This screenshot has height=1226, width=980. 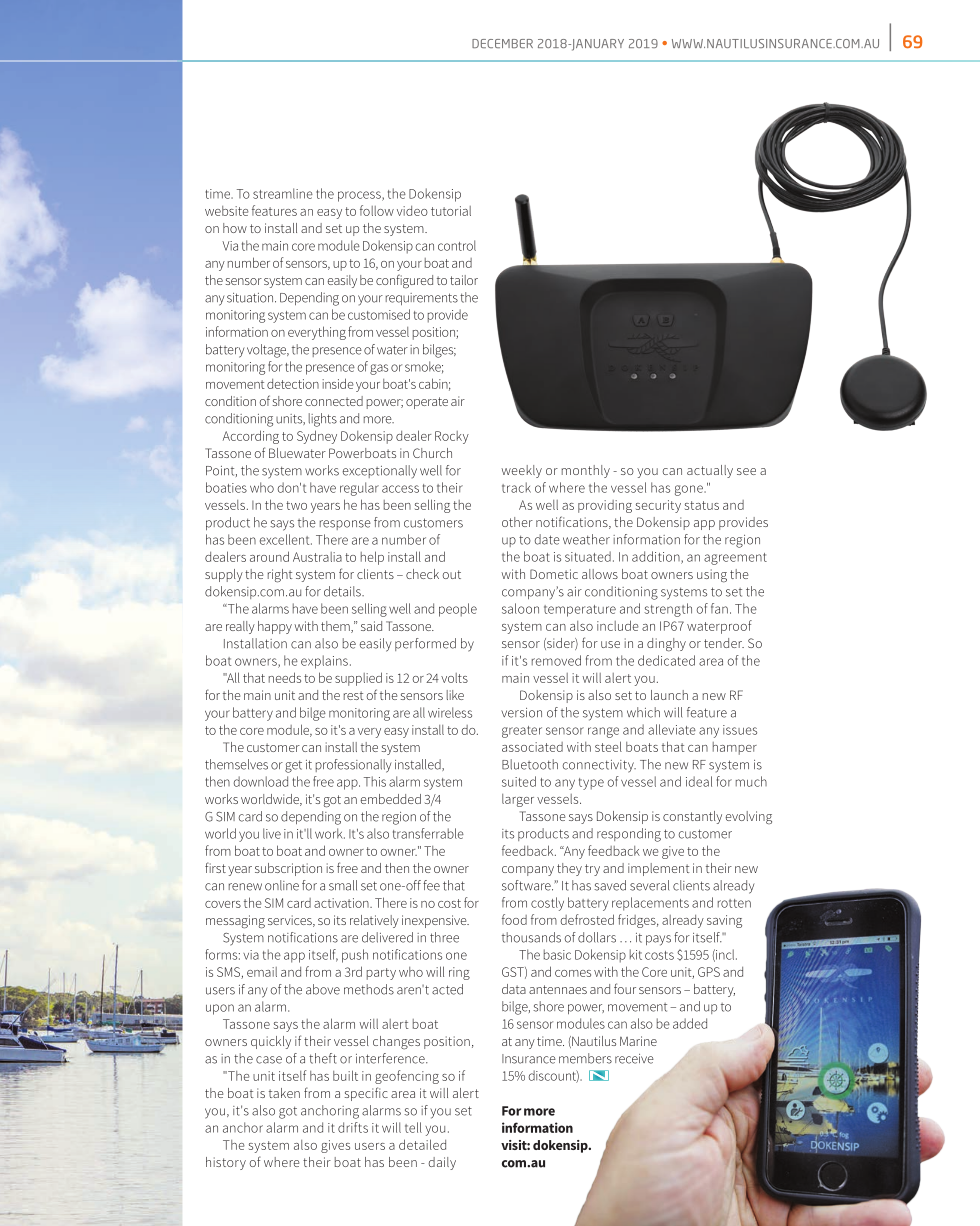 What do you see at coordinates (451, 211) in the screenshot?
I see `tutorial` at bounding box center [451, 211].
